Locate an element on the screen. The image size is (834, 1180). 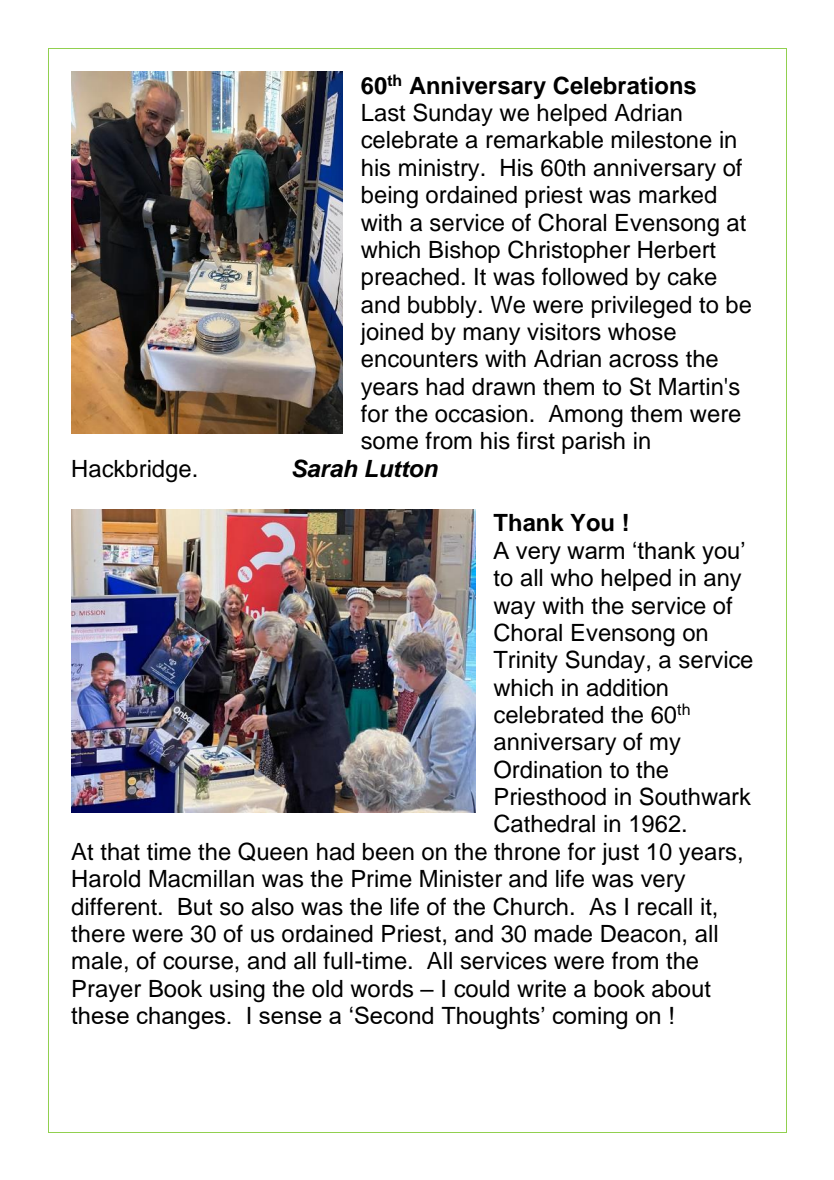
coming is located at coordinates (590, 1018).
